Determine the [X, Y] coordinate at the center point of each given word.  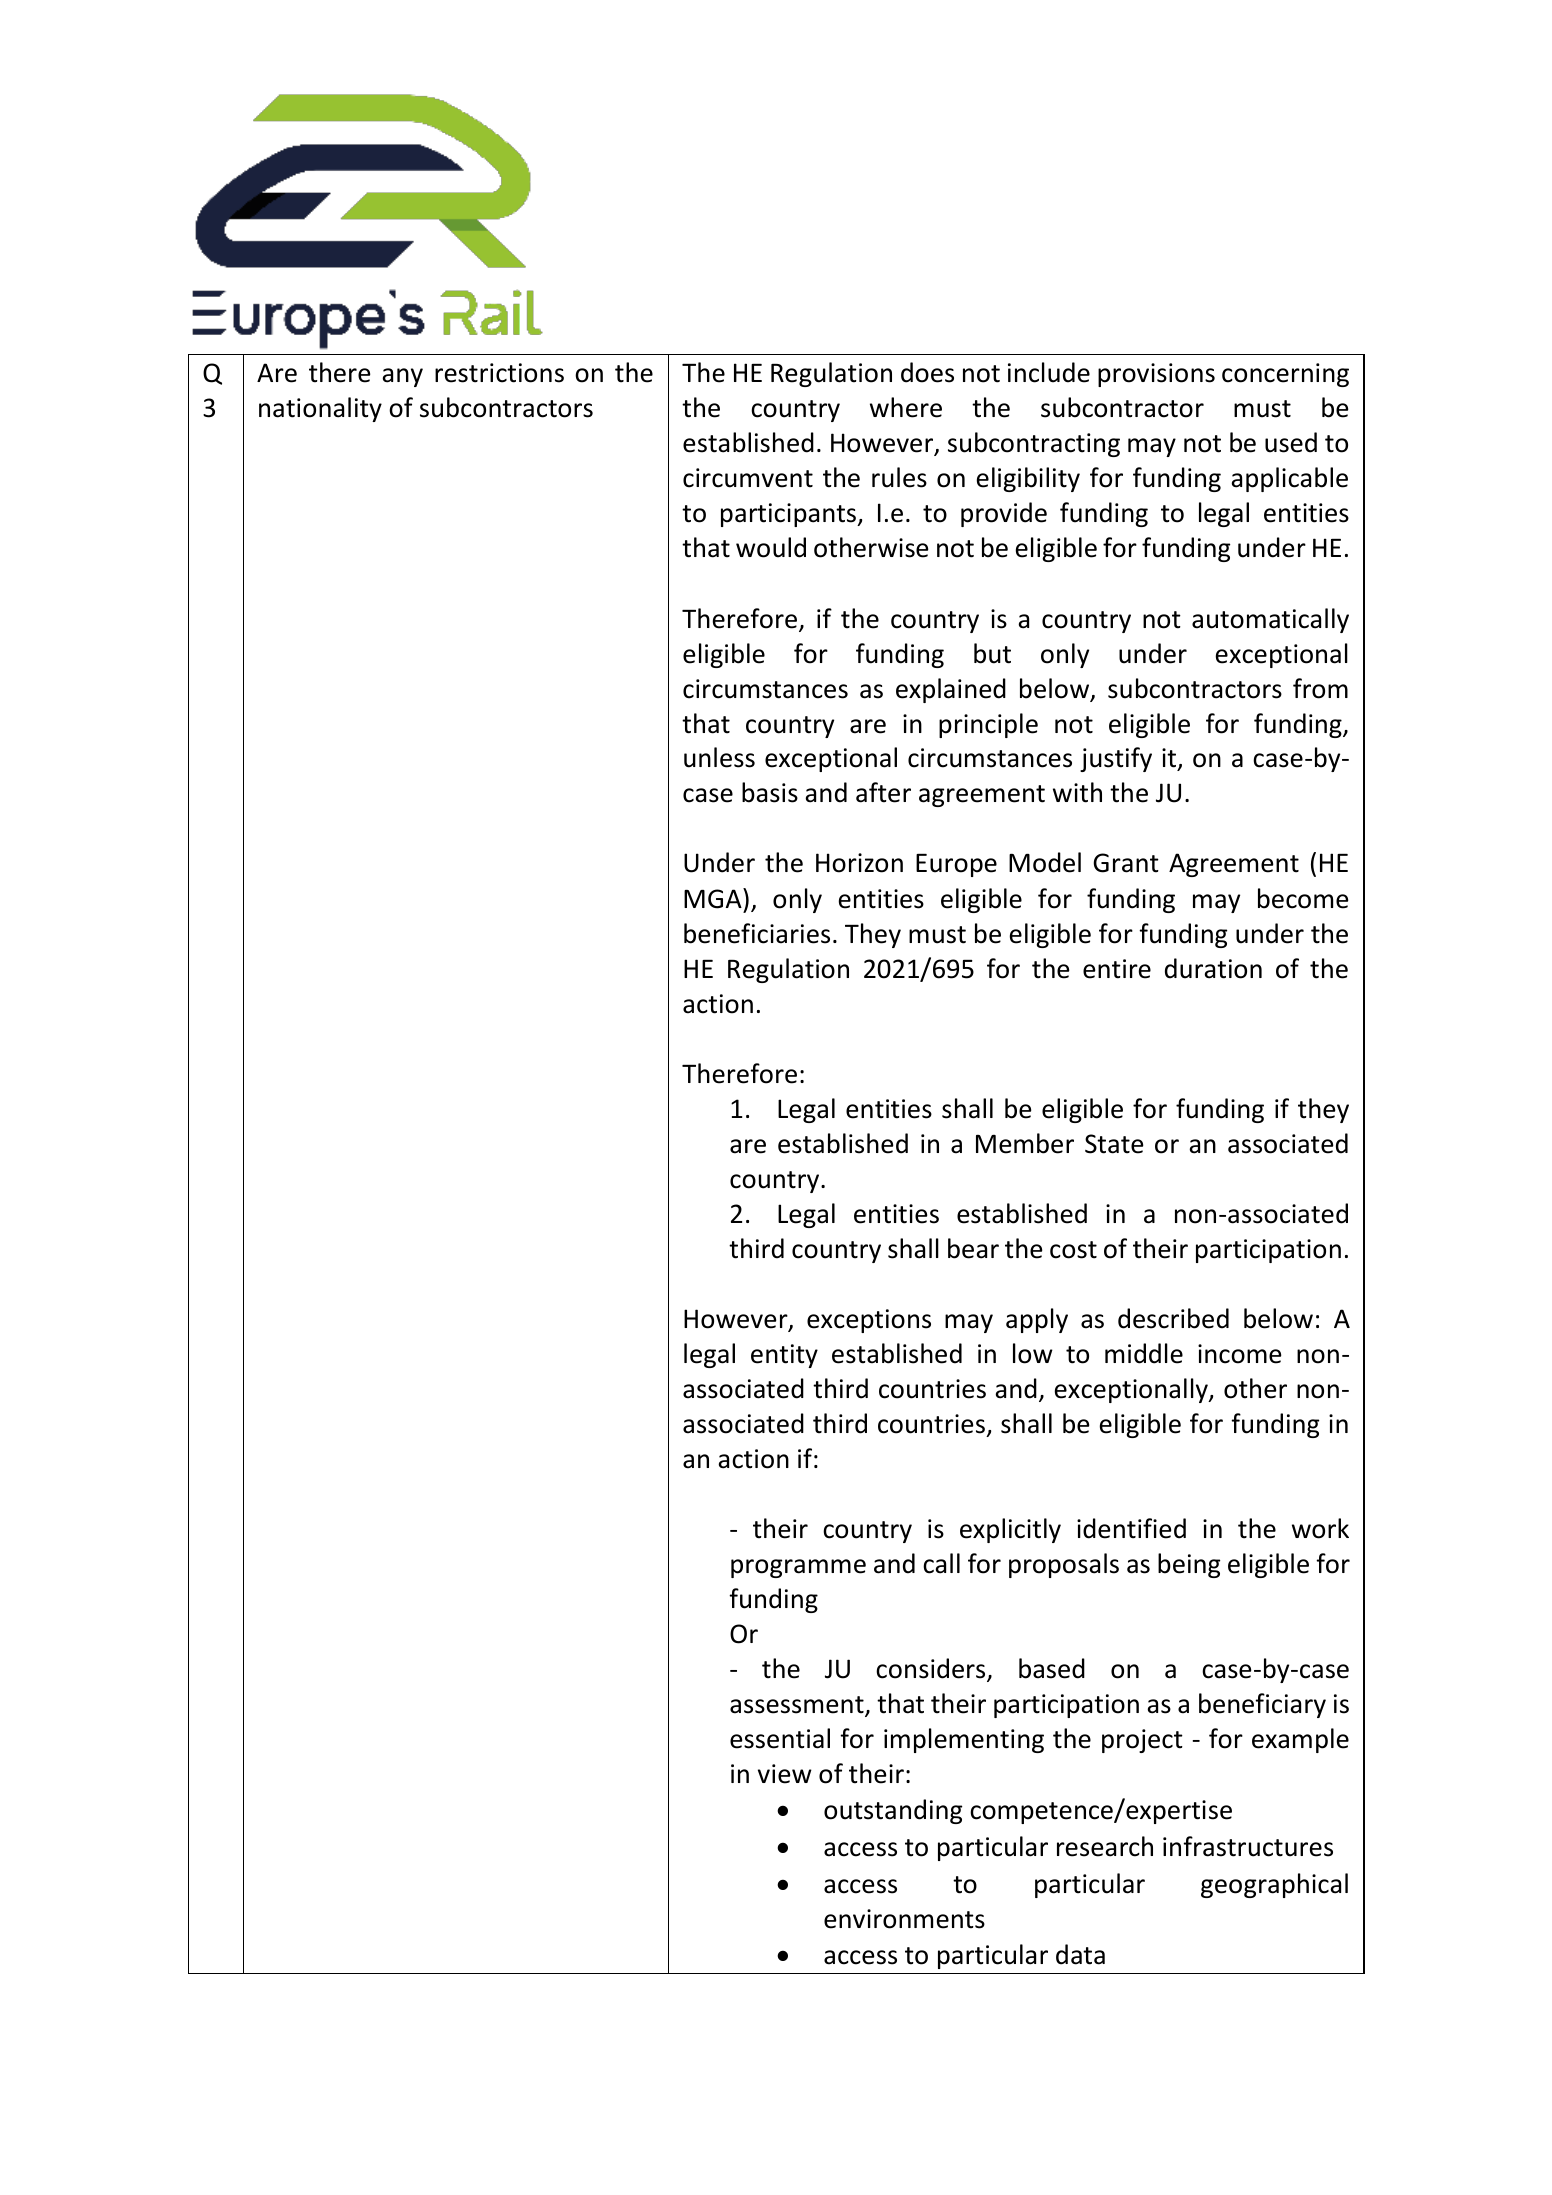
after [883, 792]
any [402, 377]
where [906, 407]
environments [904, 1919]
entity [784, 1356]
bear [973, 1248]
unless [719, 757]
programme [798, 1568]
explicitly [1010, 1530]
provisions [1156, 375]
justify [1116, 759]
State [1114, 1144]
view [785, 1774]
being [1189, 1565]
